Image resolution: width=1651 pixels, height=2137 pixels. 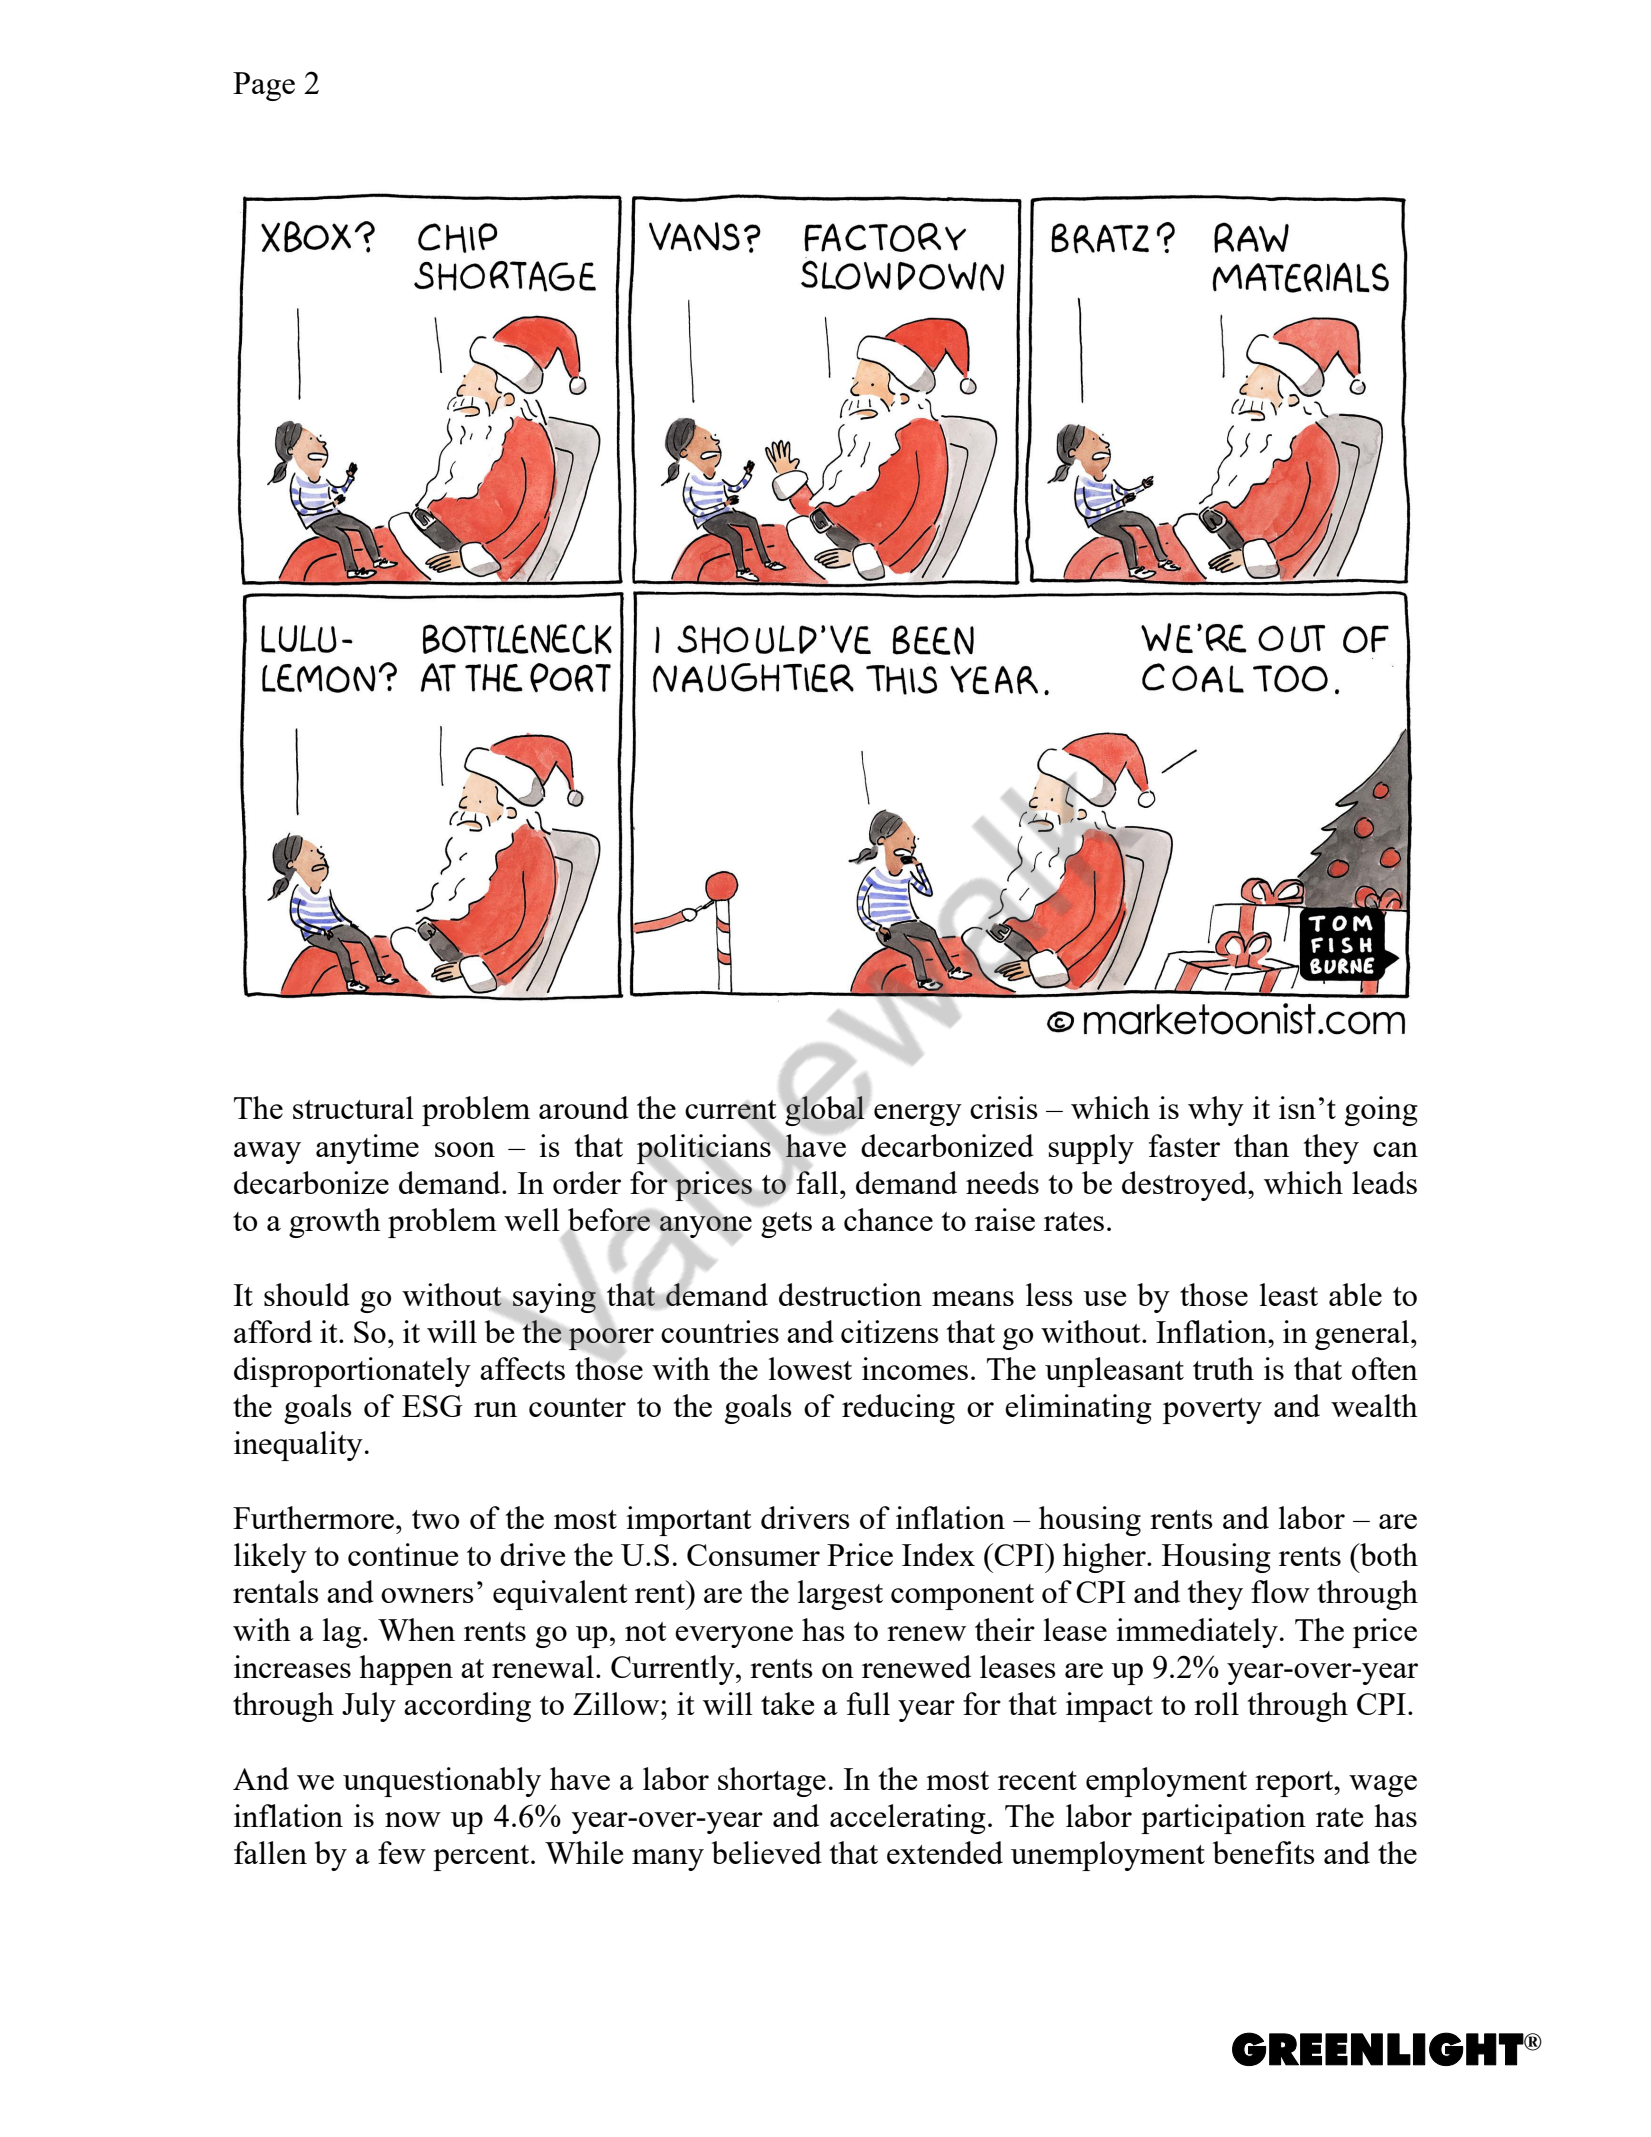 What do you see at coordinates (413, 1819) in the screenshot?
I see `now` at bounding box center [413, 1819].
